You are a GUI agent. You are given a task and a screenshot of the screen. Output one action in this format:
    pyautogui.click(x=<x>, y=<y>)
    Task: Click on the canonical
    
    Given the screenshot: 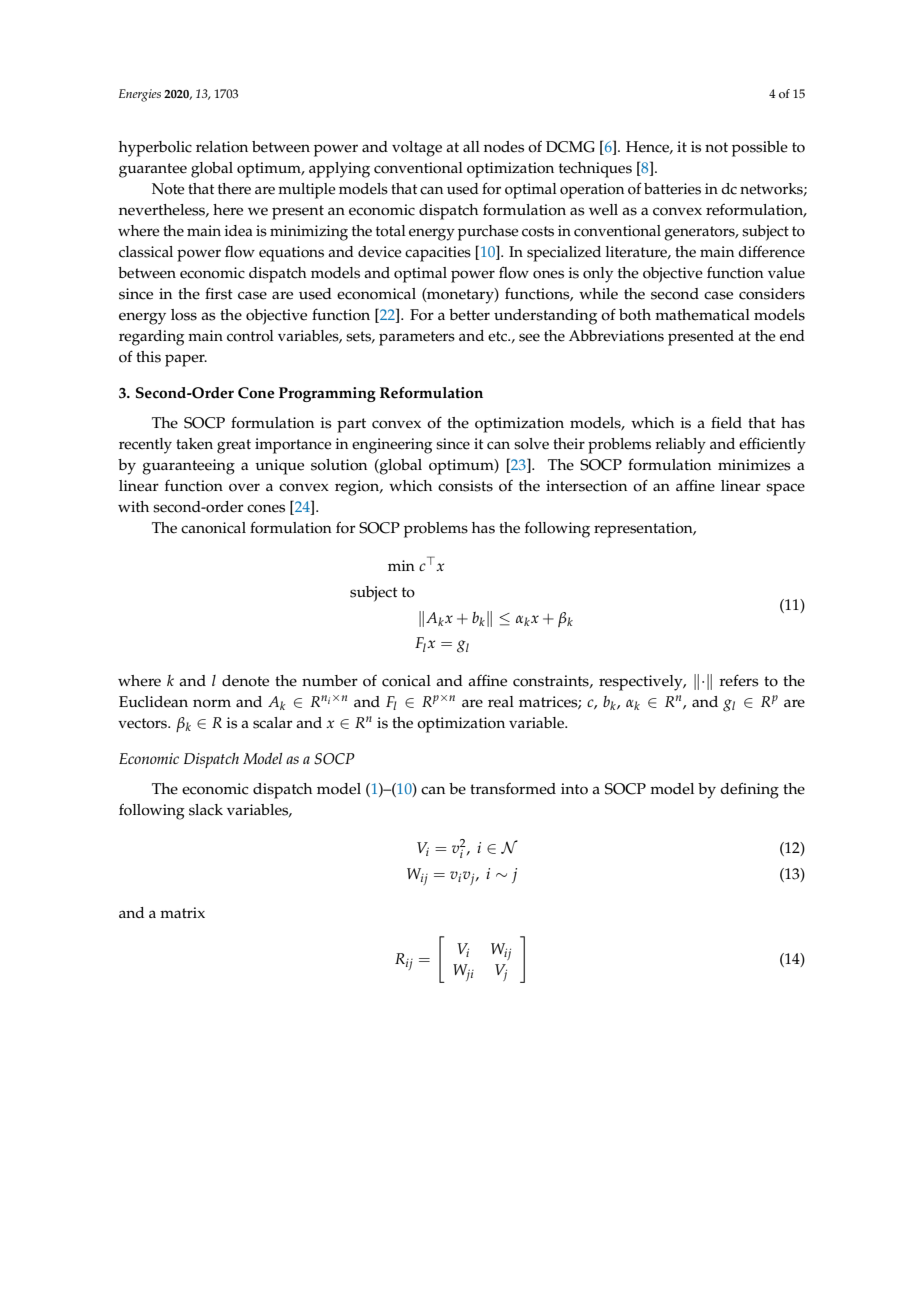 What is the action you would take?
    pyautogui.click(x=213, y=528)
